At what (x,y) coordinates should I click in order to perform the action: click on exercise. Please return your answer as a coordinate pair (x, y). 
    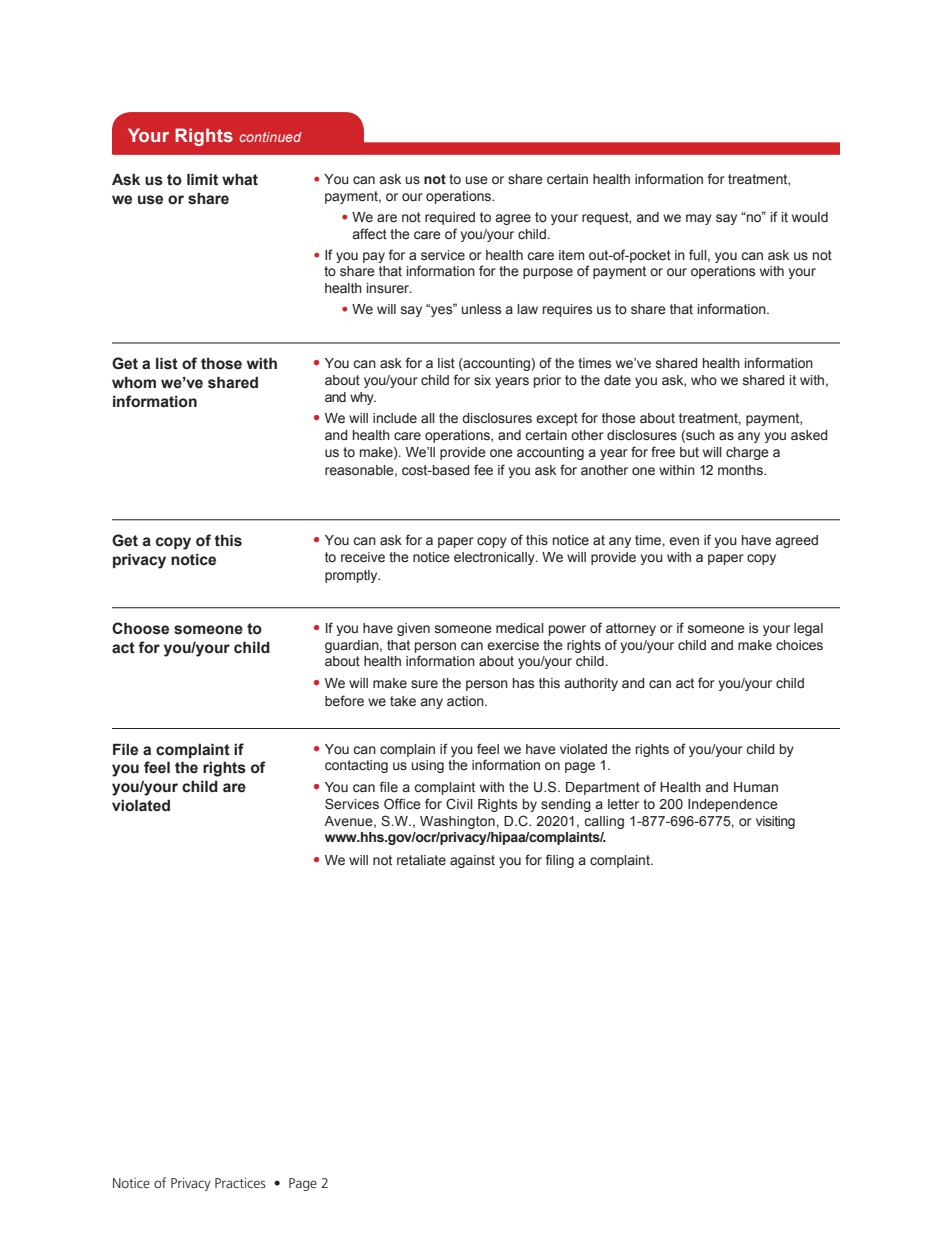
    Looking at the image, I should click on (513, 645).
